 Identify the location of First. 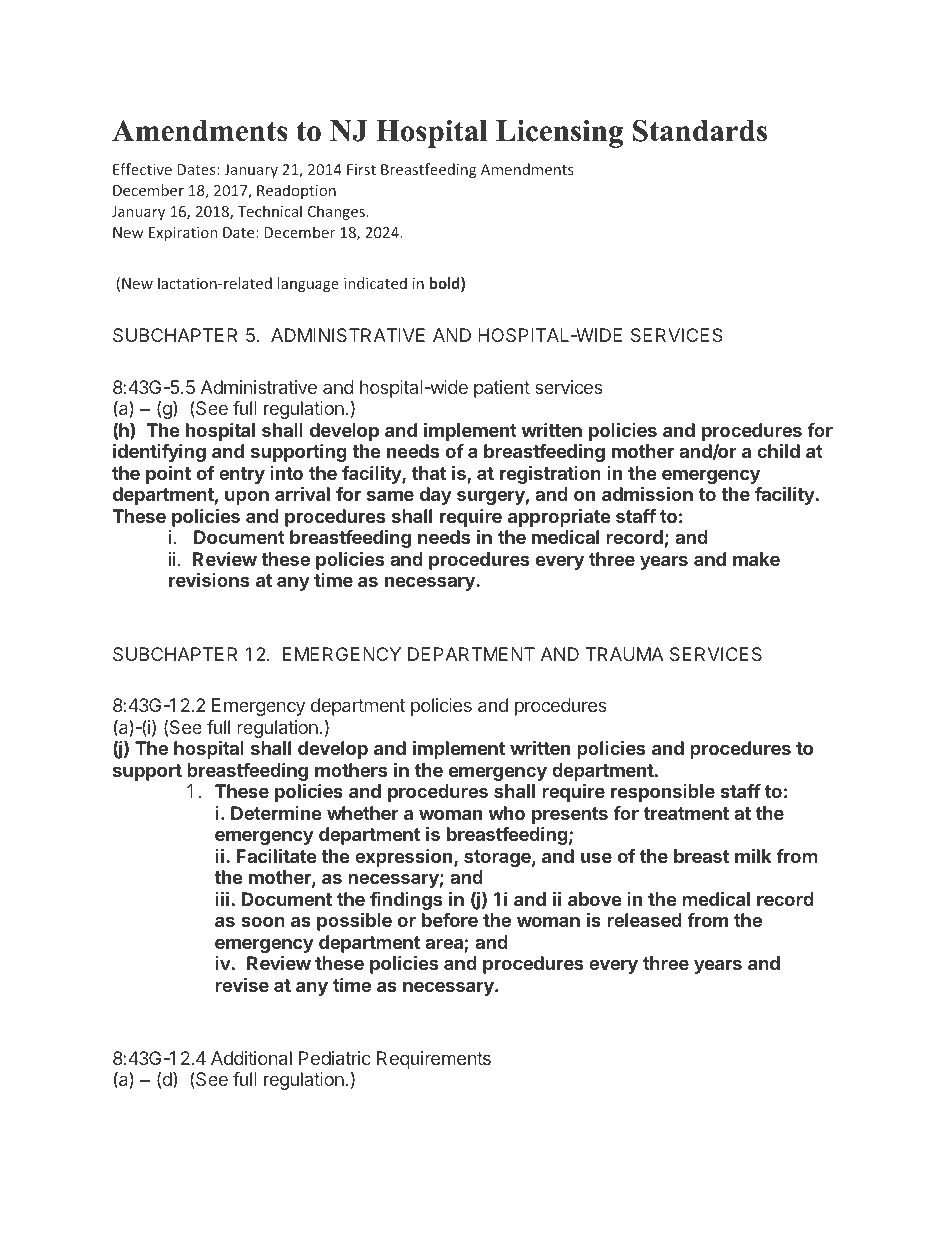
(361, 169).
